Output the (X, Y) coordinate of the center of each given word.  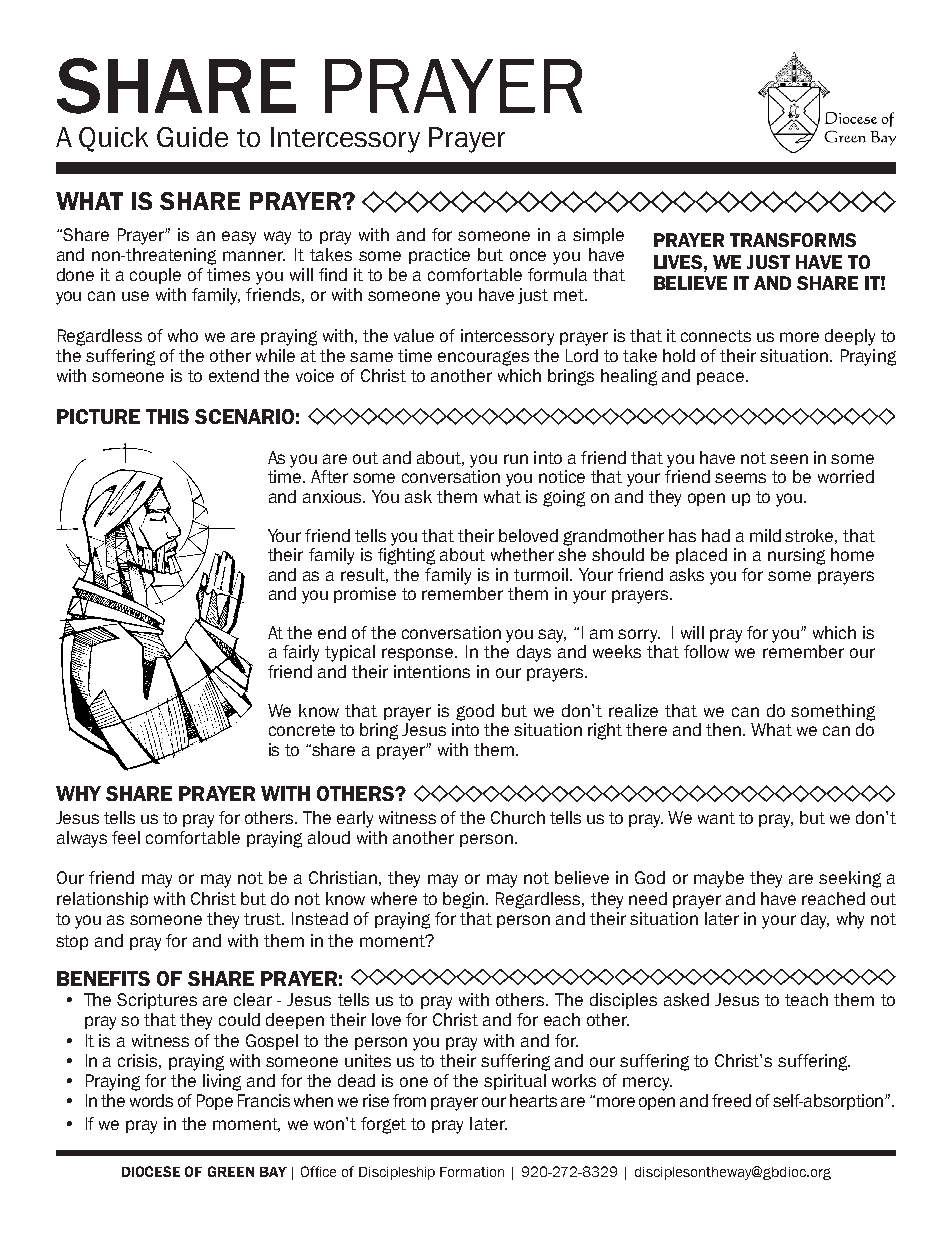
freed (731, 1100)
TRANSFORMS (793, 240)
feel (126, 837)
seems (740, 478)
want (716, 818)
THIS (167, 416)
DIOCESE (151, 1171)
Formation (472, 1172)
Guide (192, 137)
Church (518, 817)
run (516, 459)
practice (439, 256)
